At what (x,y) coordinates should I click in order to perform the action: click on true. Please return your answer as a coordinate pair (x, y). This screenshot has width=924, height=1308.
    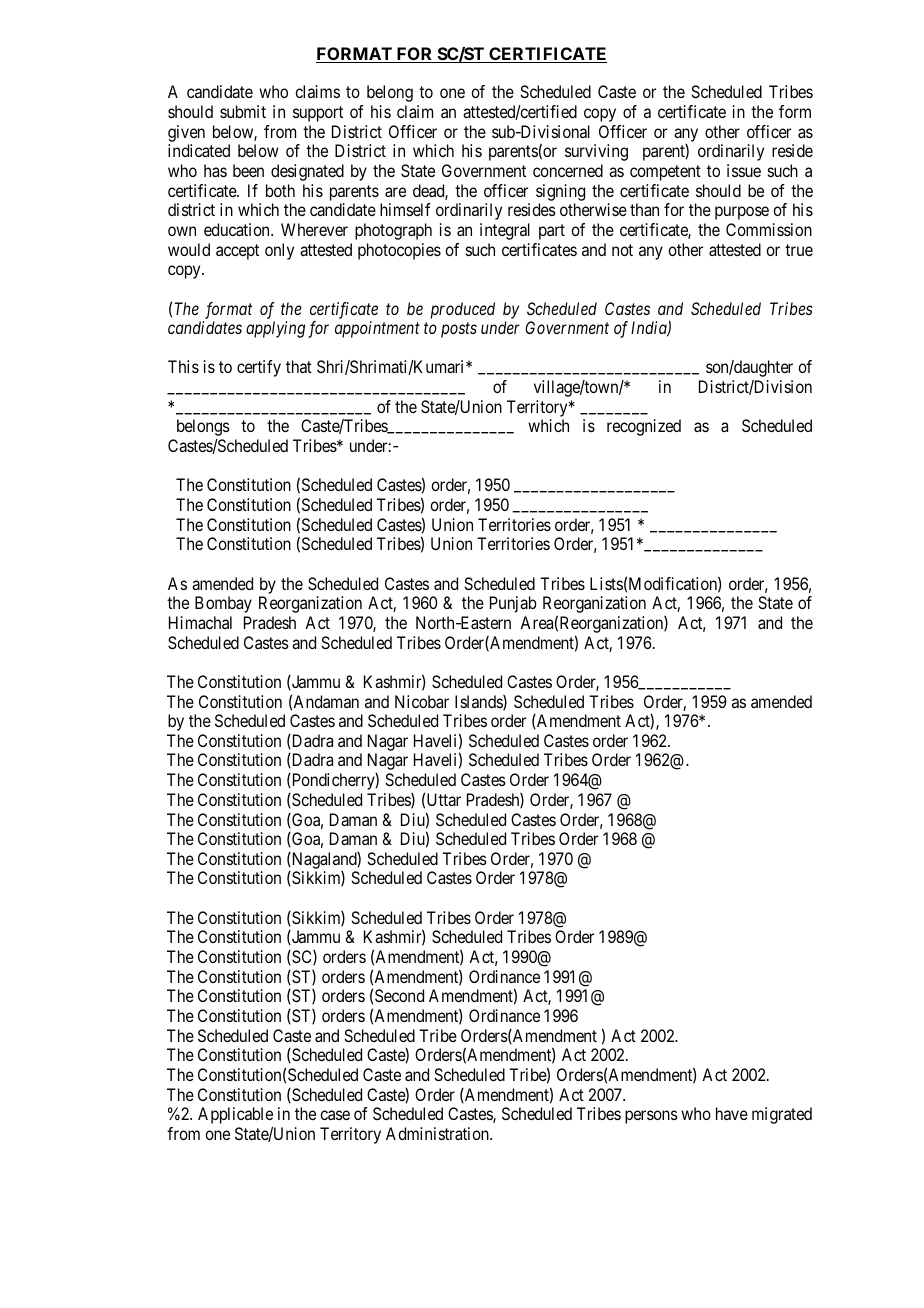
    Looking at the image, I should click on (799, 250).
